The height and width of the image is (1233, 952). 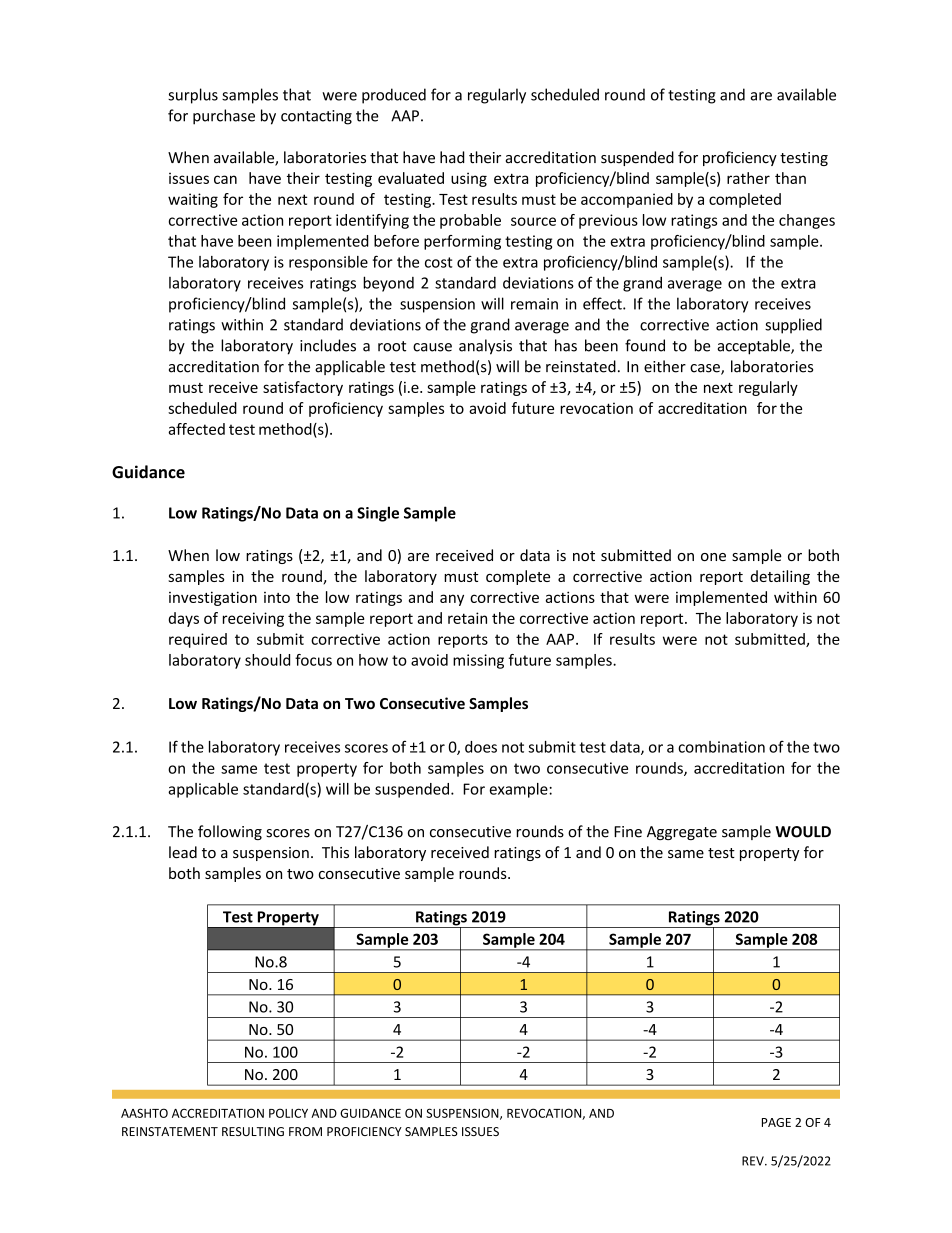 I want to click on Aggregate, so click(x=682, y=833).
